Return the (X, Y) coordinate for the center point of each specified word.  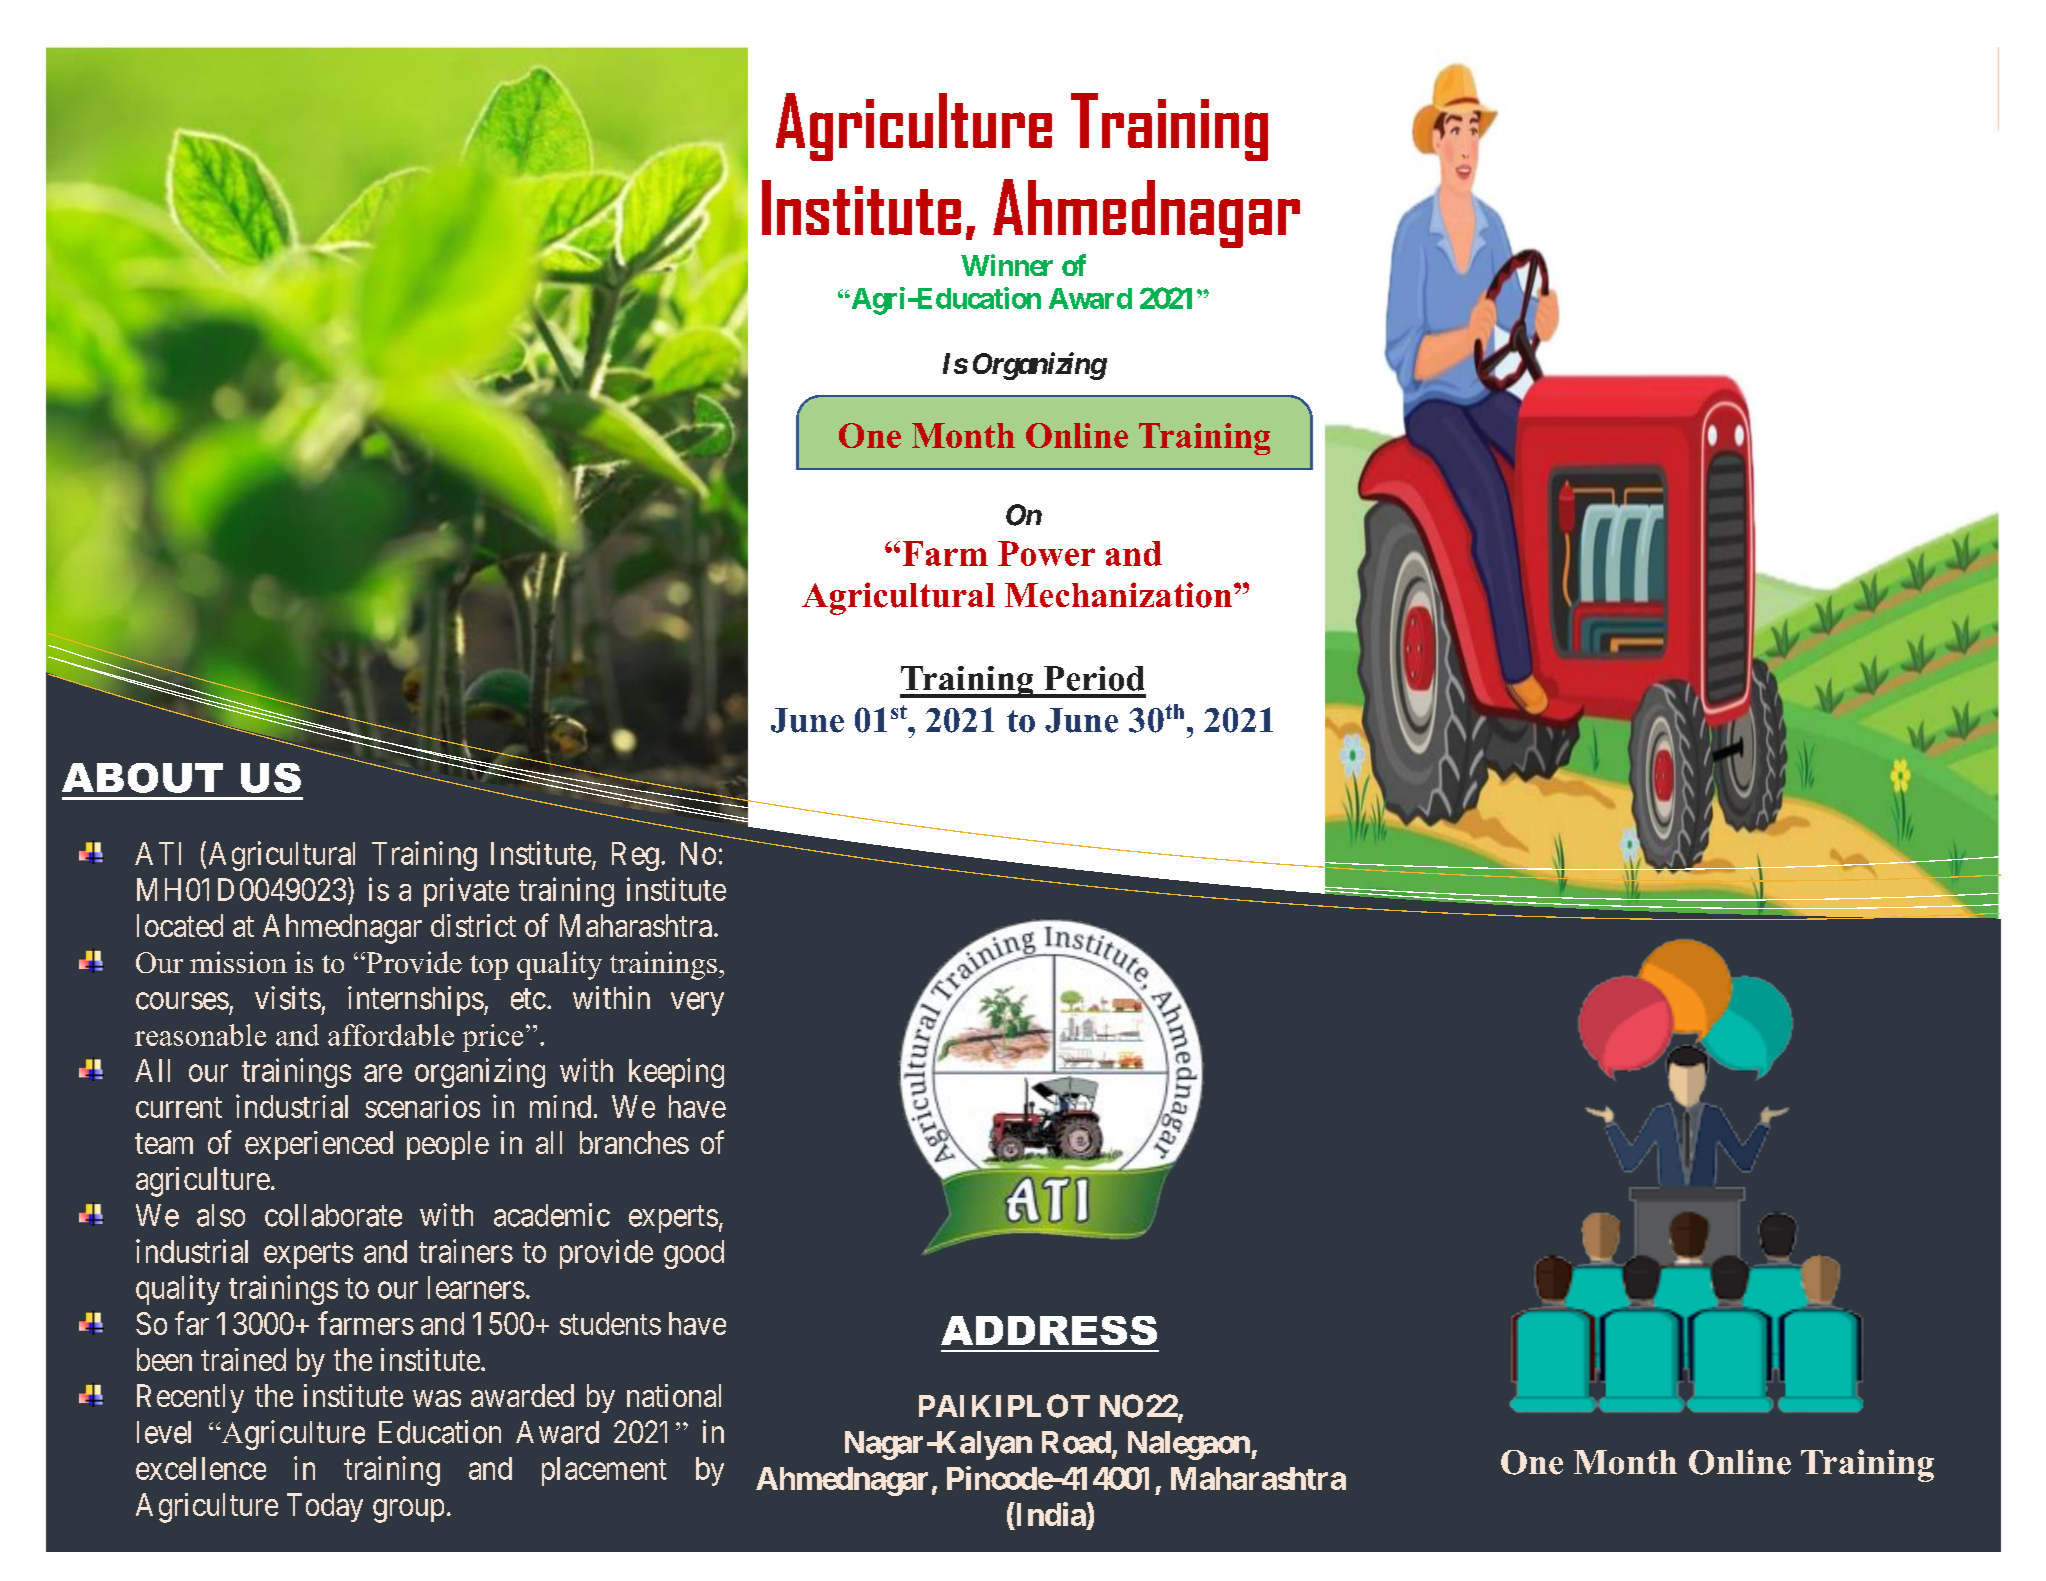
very (697, 1004)
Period (1094, 678)
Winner (1007, 265)
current (179, 1107)
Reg (635, 856)
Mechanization (1120, 595)
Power (1046, 553)
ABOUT (142, 778)
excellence (201, 1468)
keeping (676, 1073)
